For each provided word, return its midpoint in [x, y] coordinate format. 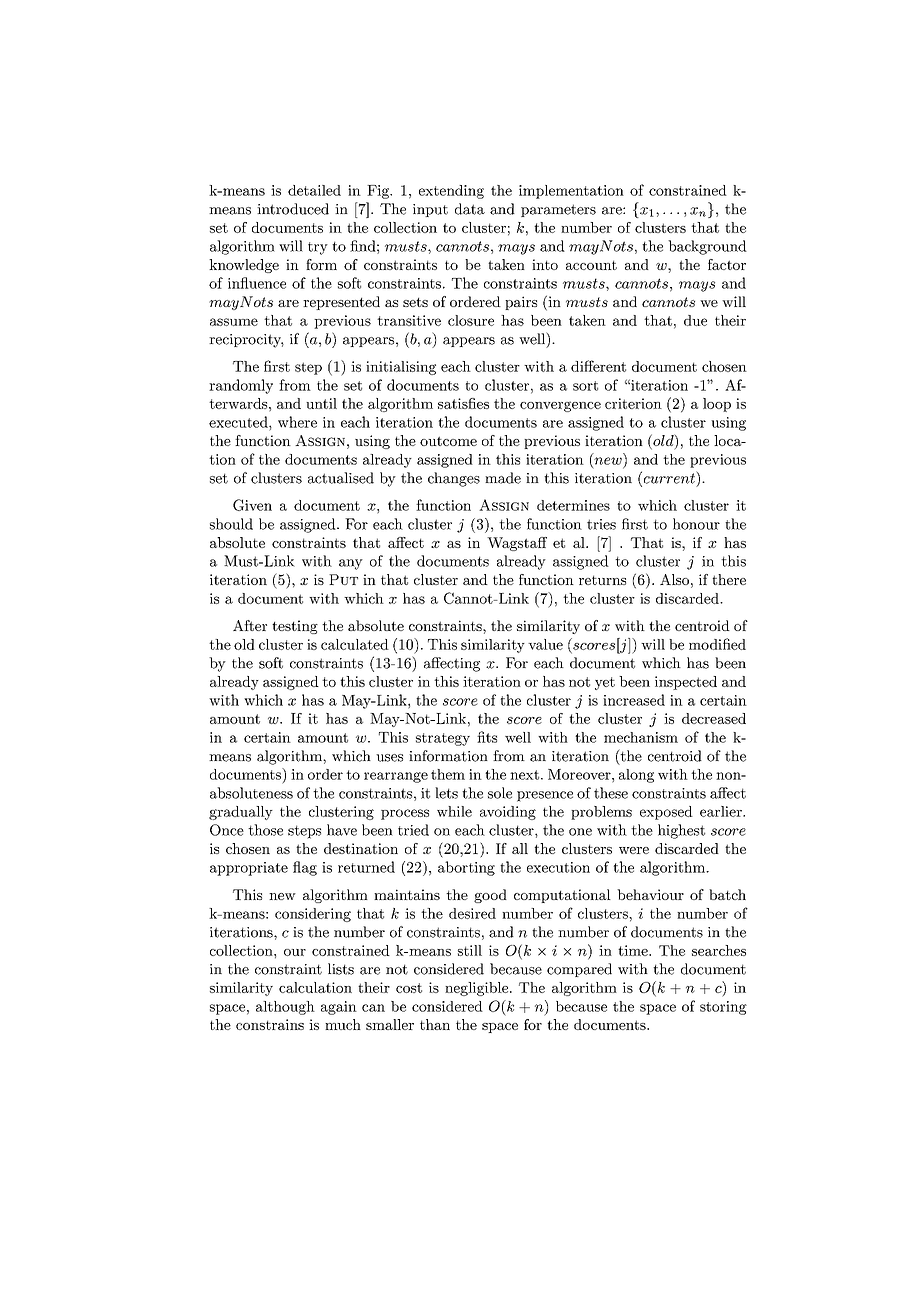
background [707, 247]
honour [696, 524]
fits [487, 737]
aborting [466, 868]
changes [454, 479]
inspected [686, 683]
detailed [314, 190]
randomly [241, 386]
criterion [633, 403]
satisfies [463, 403]
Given [252, 505]
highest [681, 831]
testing [295, 627]
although [285, 1008]
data [470, 209]
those [265, 830]
